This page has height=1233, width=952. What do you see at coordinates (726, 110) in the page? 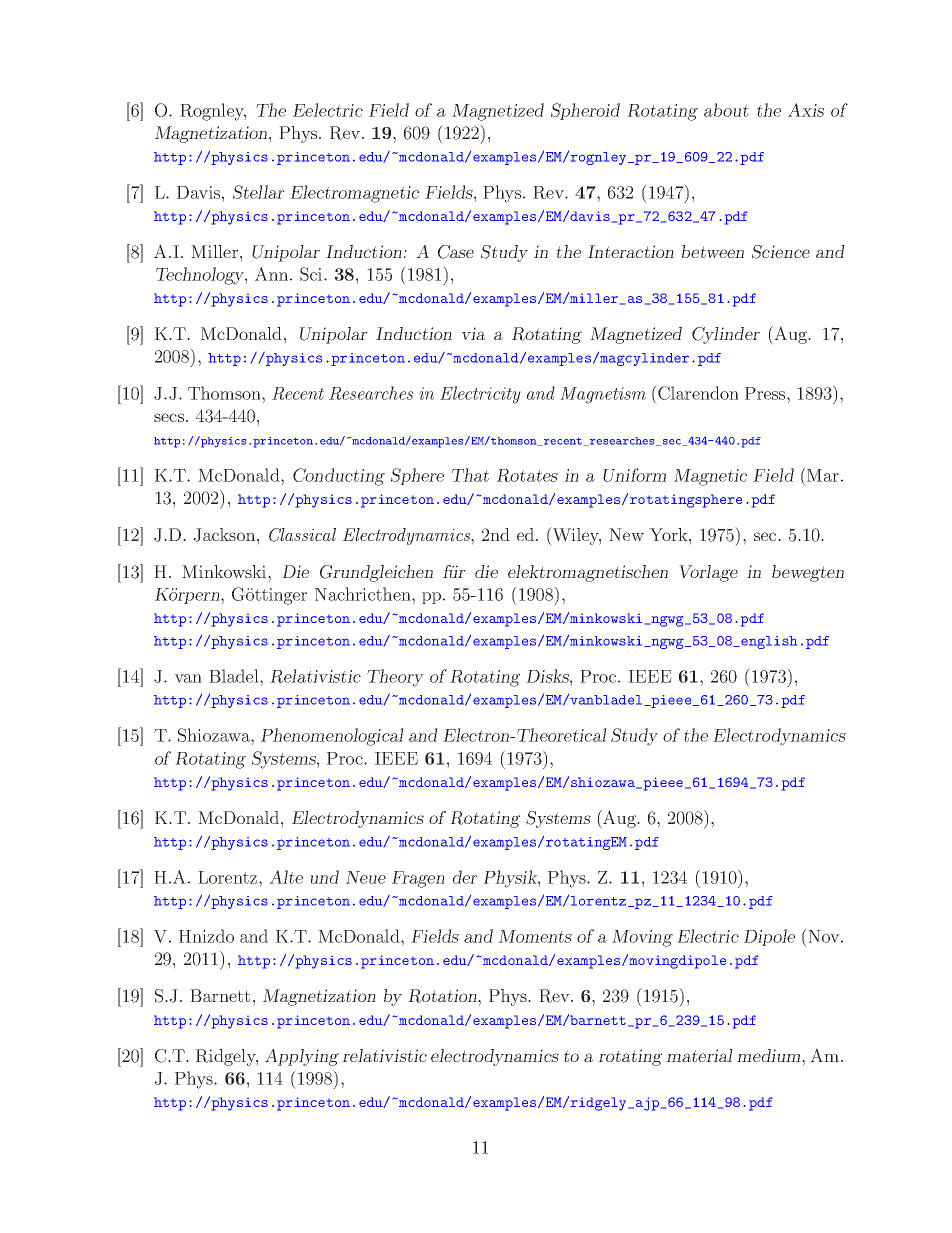
I see `about` at bounding box center [726, 110].
